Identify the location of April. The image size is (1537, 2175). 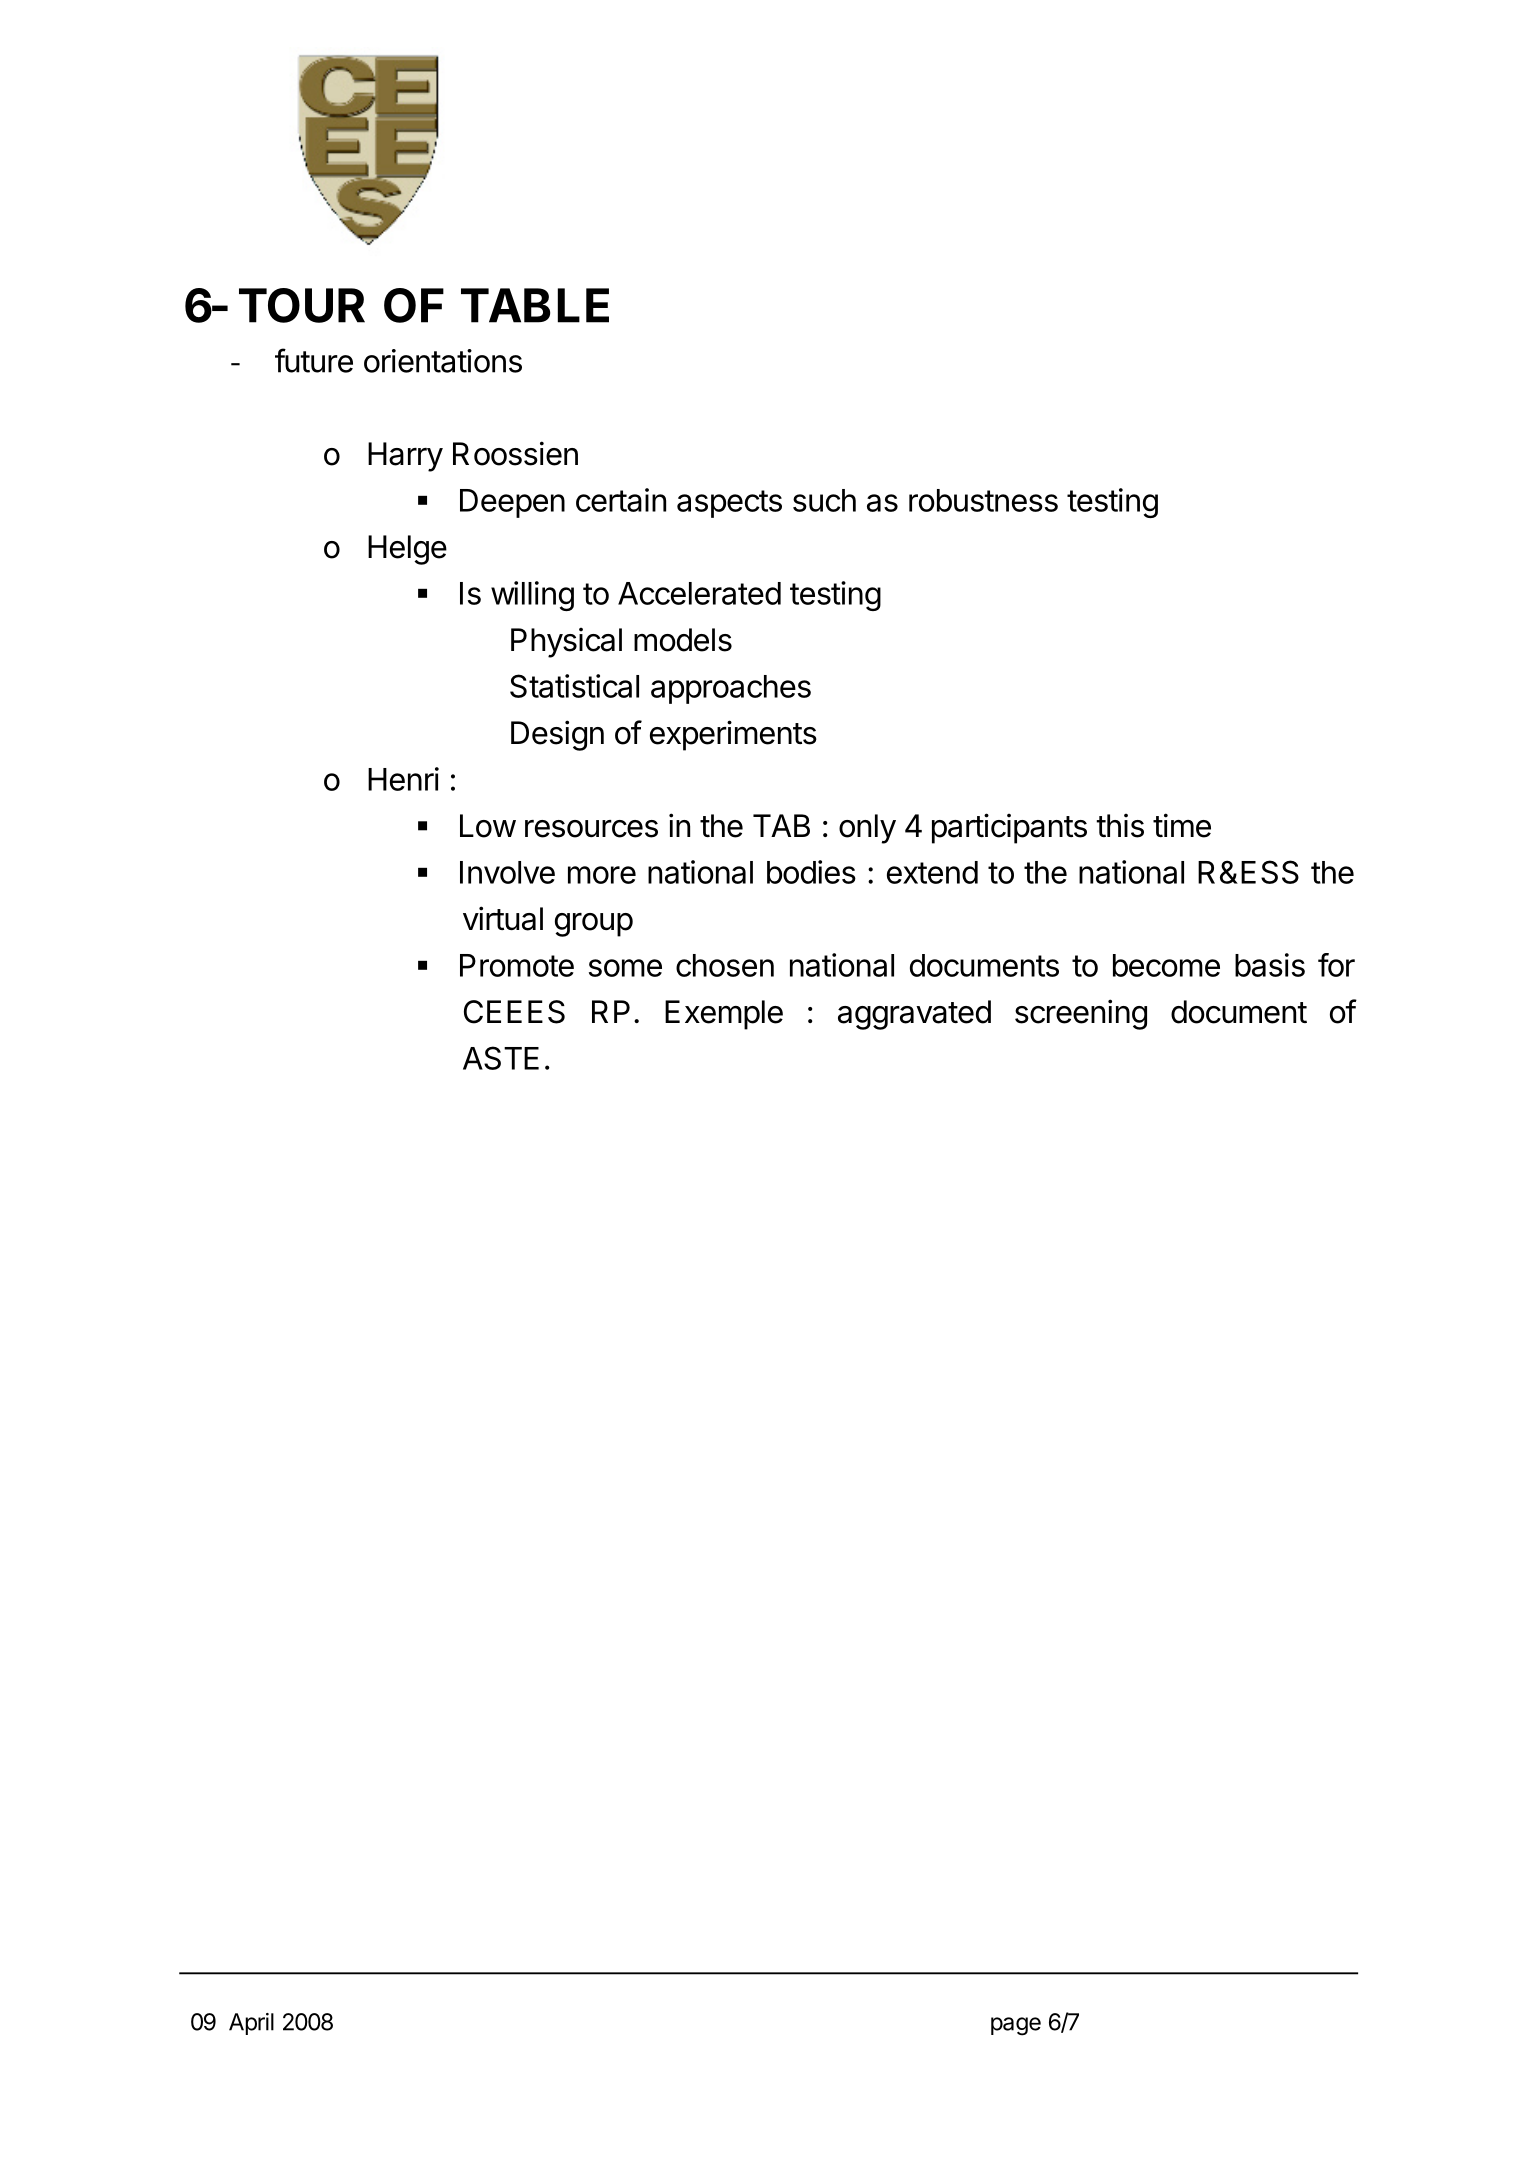
(251, 2024).
